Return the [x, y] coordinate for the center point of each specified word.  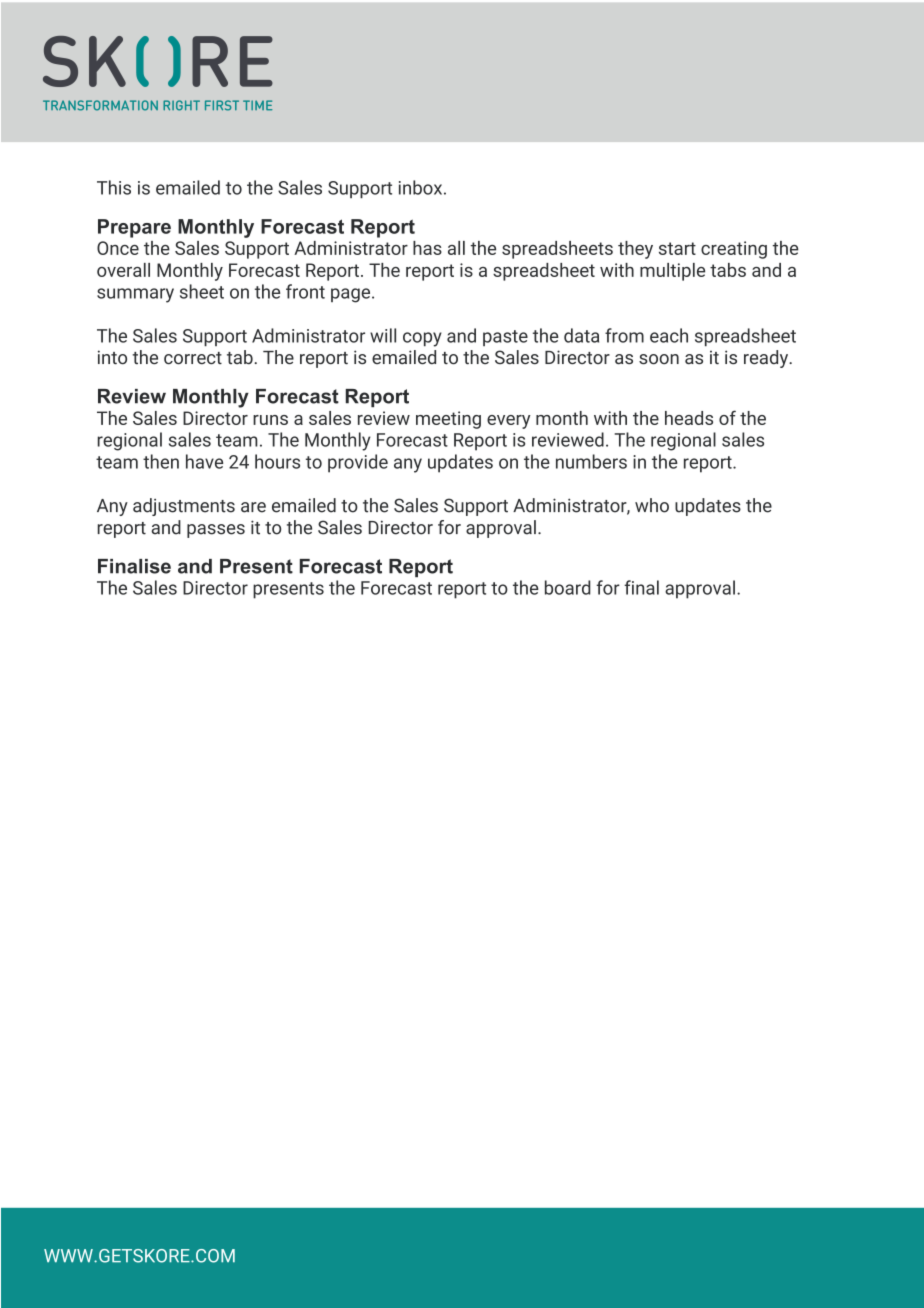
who [652, 505]
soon [659, 359]
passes [216, 531]
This [114, 187]
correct [193, 358]
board [568, 587]
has [427, 248]
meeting [448, 420]
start [677, 248]
